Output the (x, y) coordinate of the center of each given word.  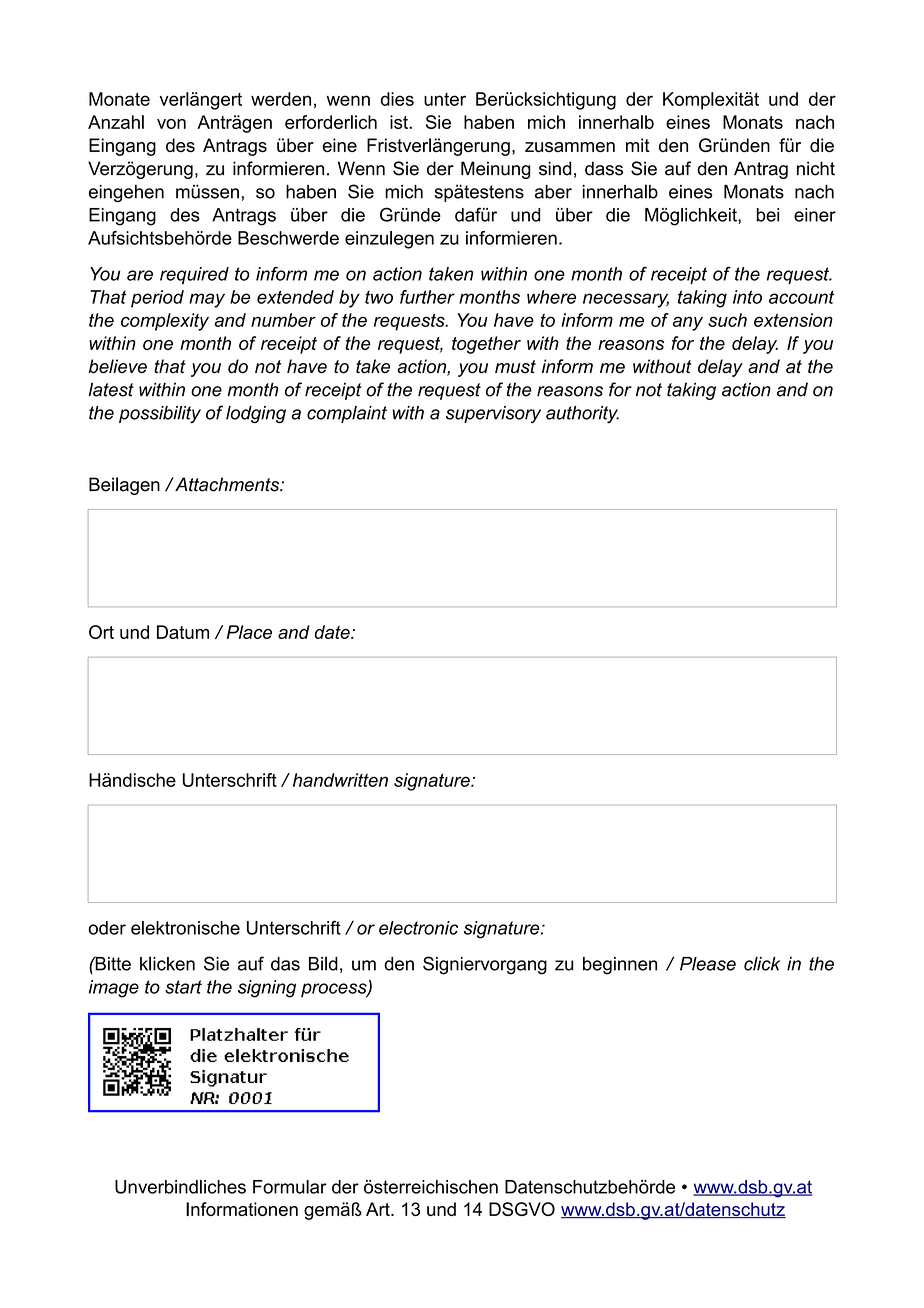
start (183, 987)
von (171, 124)
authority (582, 415)
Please (708, 964)
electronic (418, 928)
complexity (165, 322)
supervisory (493, 414)
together (486, 345)
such (727, 320)
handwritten (340, 780)
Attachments (227, 484)
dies (397, 99)
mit (638, 145)
